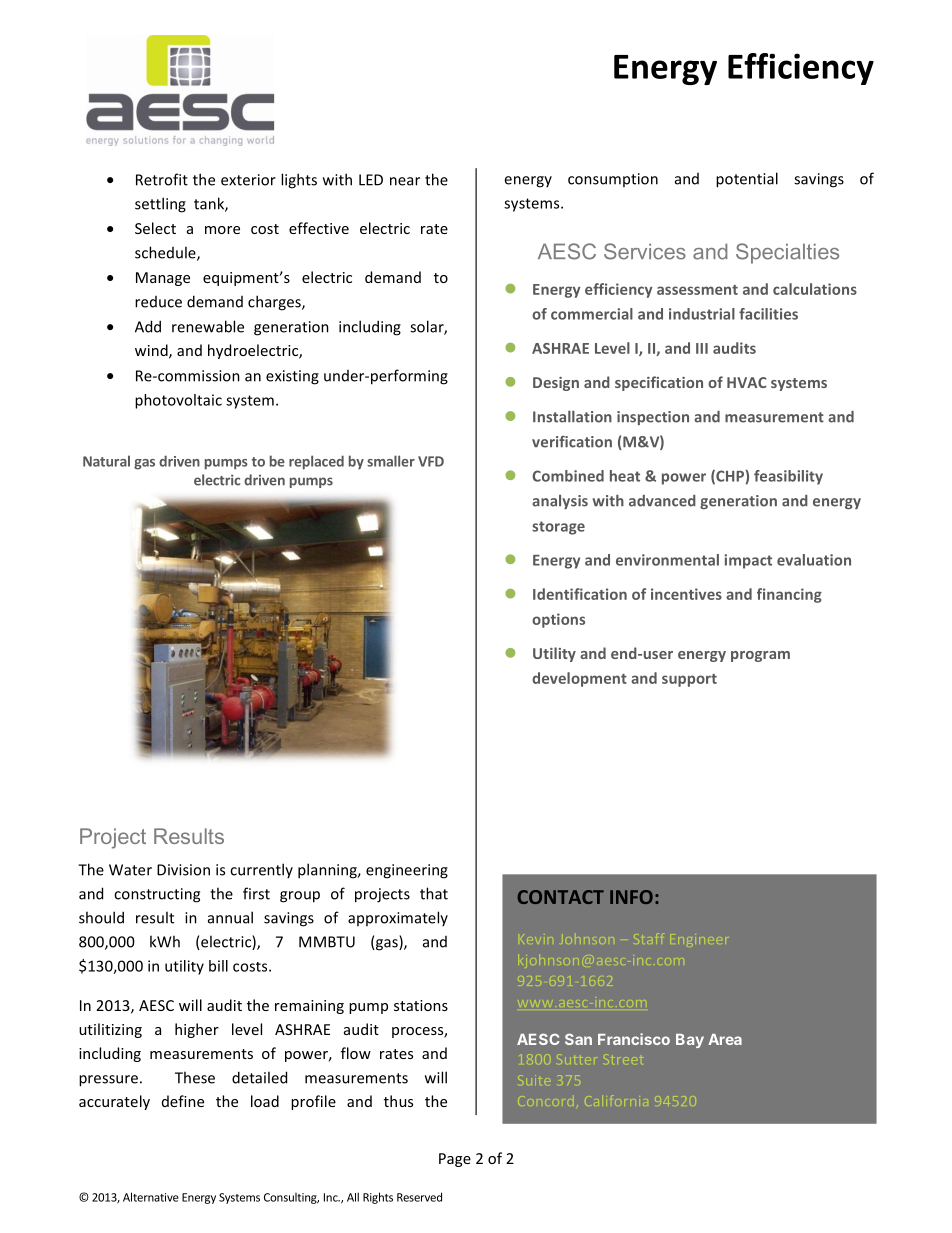 This page has height=1233, width=952. What do you see at coordinates (151, 1197) in the page?
I see `Alternative` at bounding box center [151, 1197].
